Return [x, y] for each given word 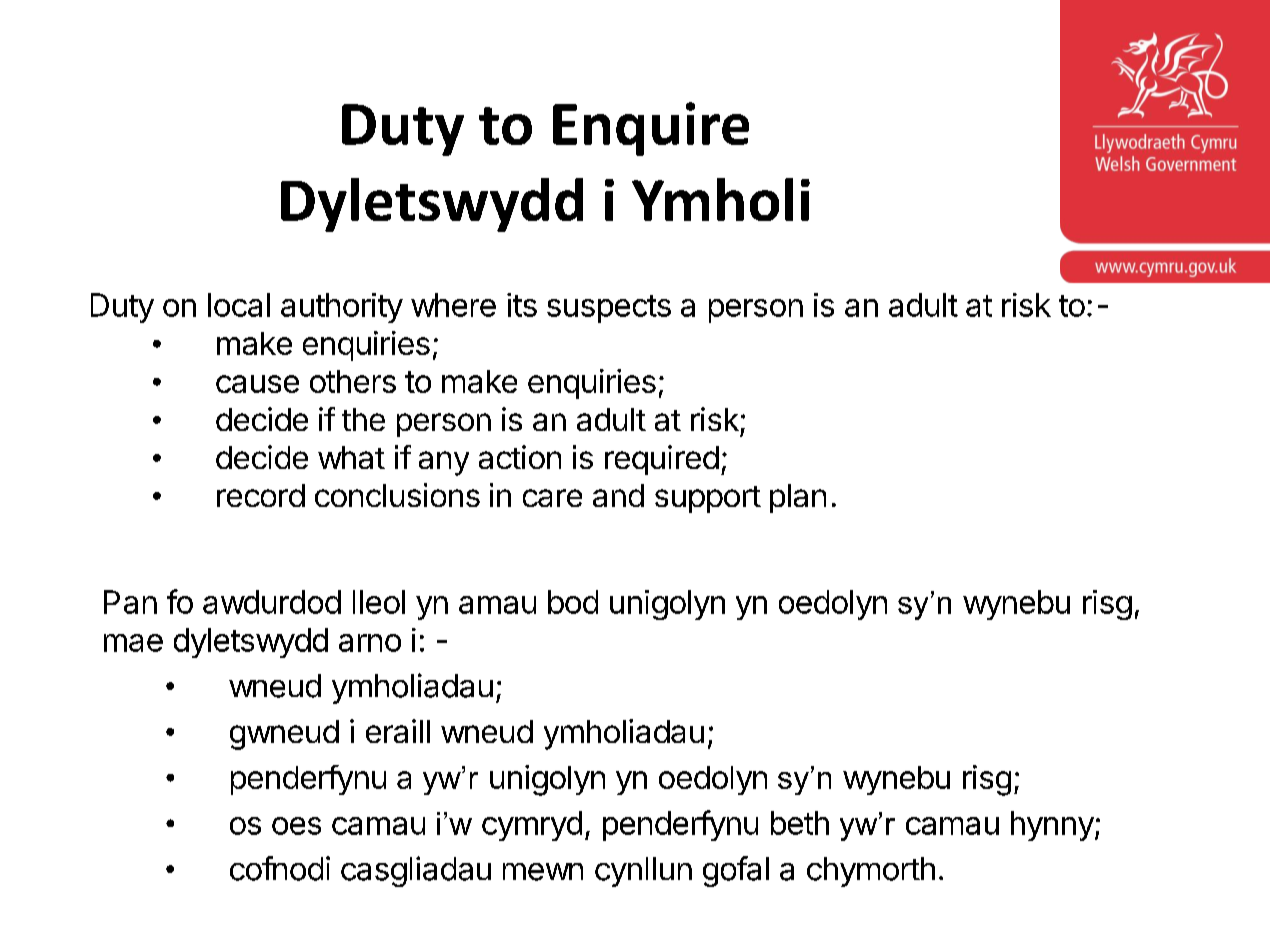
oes [296, 826]
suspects [609, 309]
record [261, 495]
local [239, 305]
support [708, 499]
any [444, 463]
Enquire [651, 129]
